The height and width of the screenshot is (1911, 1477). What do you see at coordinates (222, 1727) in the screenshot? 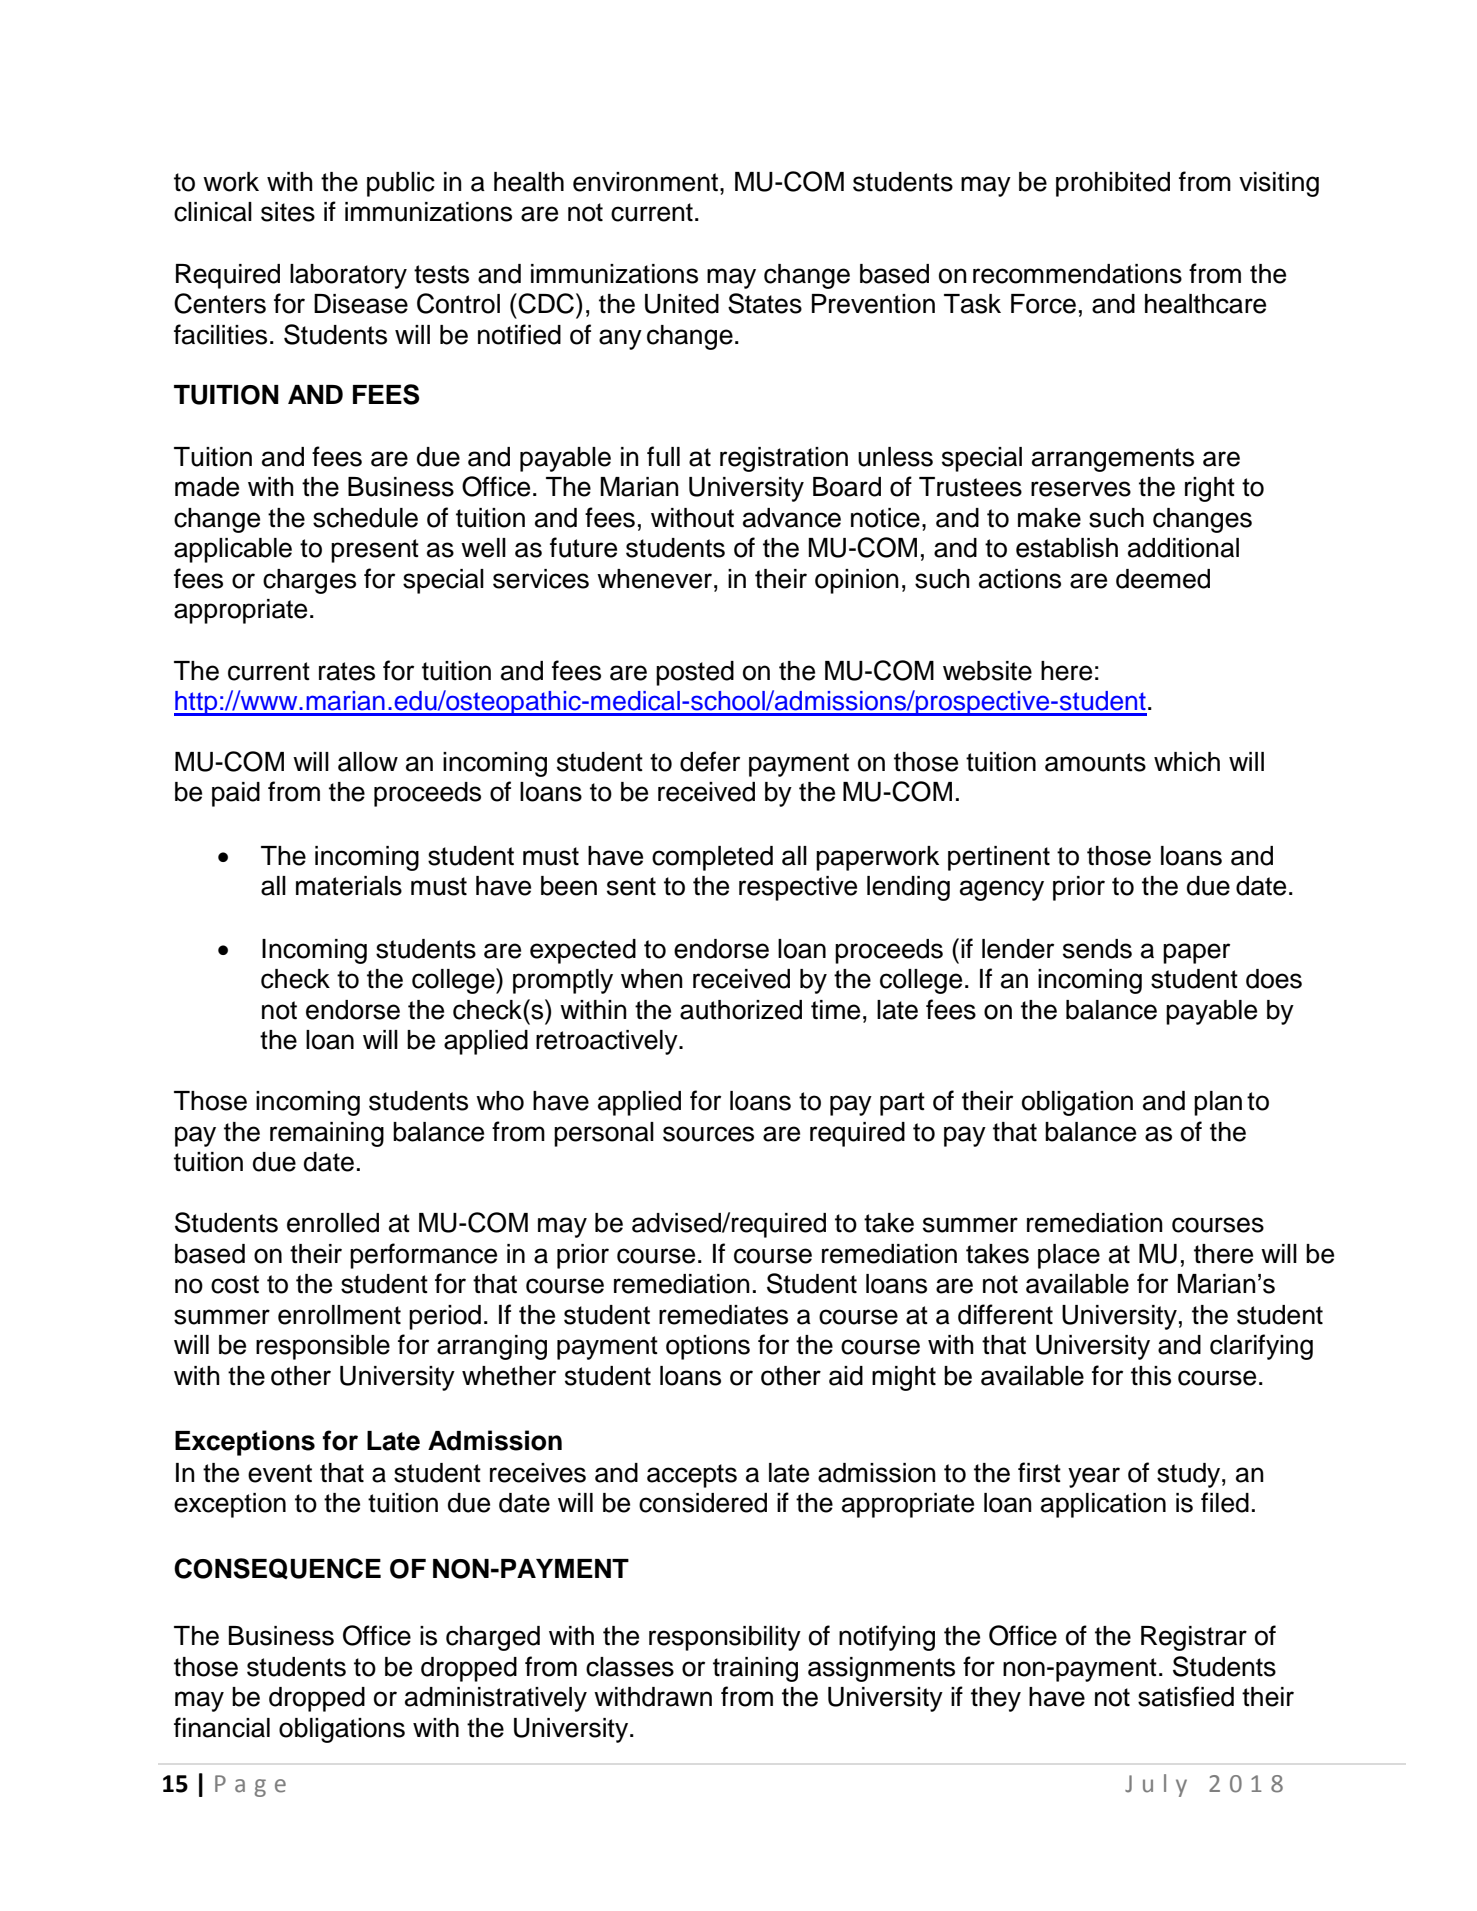
I see `financial` at bounding box center [222, 1727].
